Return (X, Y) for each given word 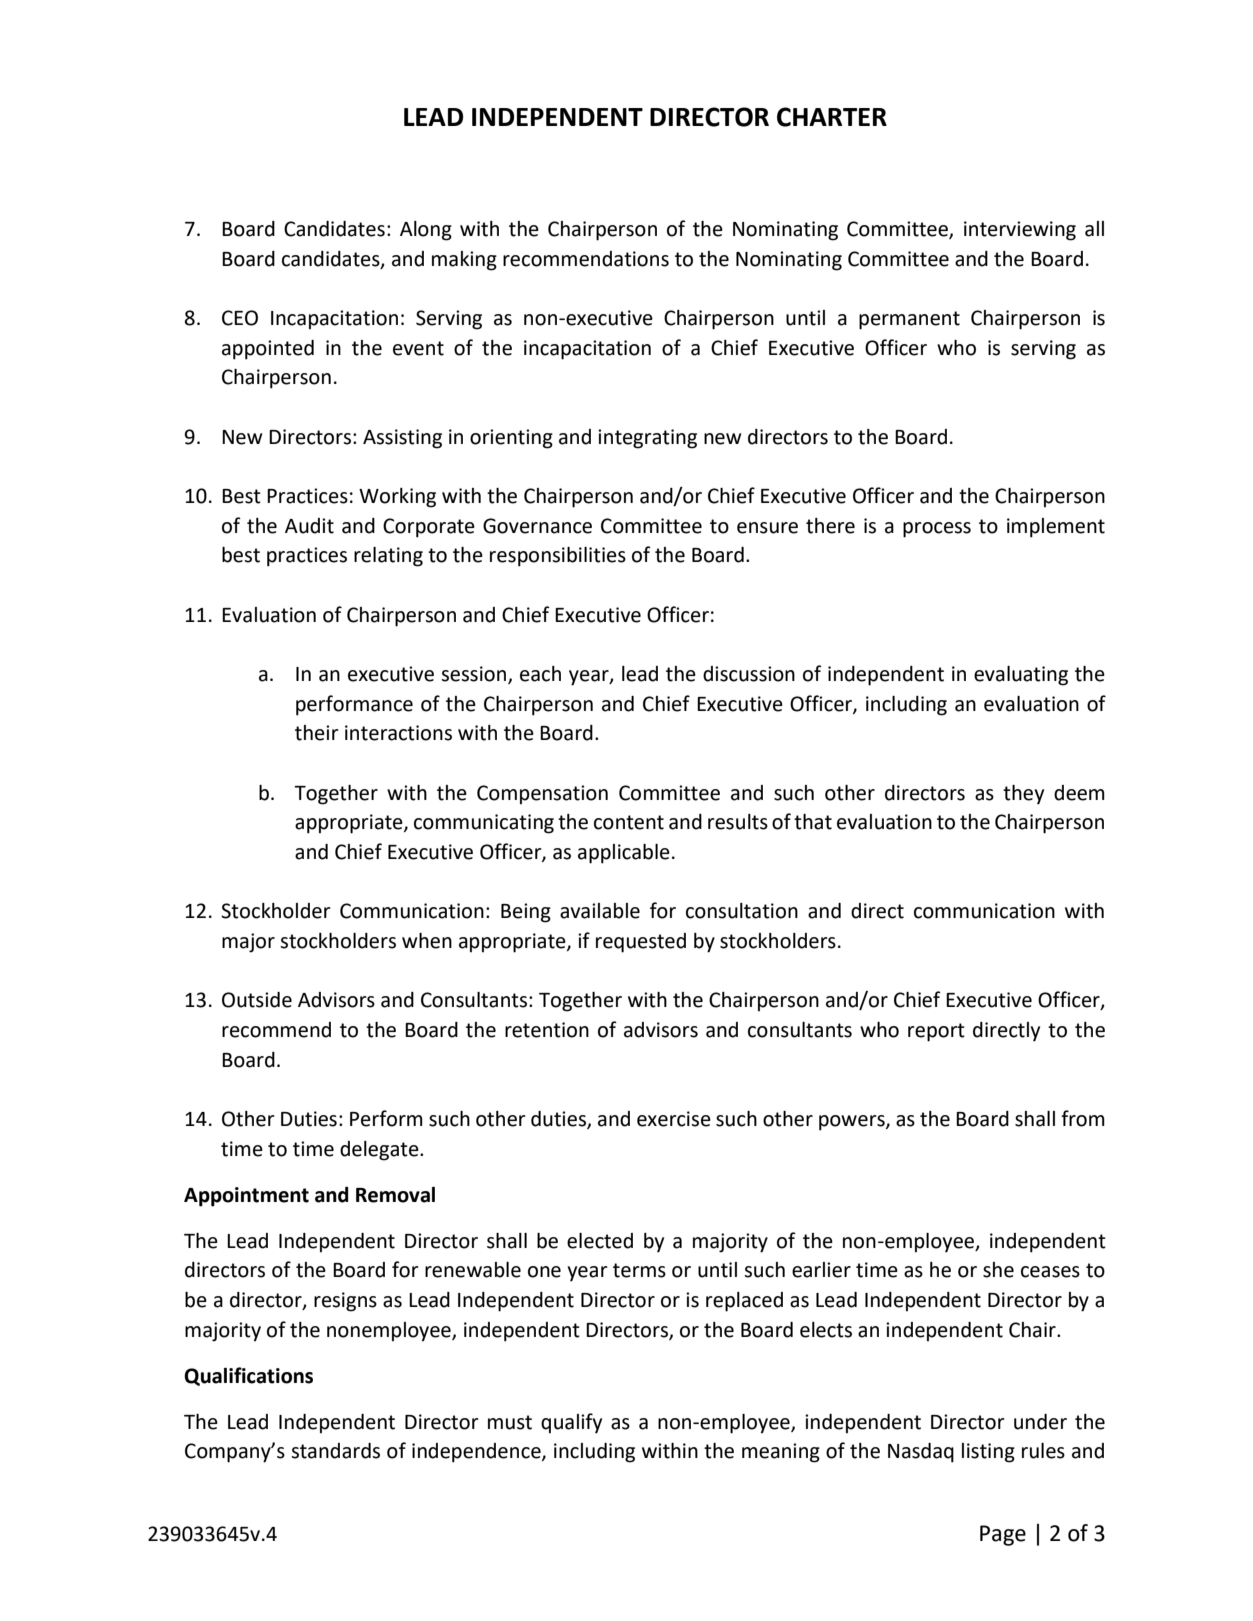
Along (426, 231)
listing (988, 1453)
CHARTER (832, 117)
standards (335, 1451)
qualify (571, 1423)
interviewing (1020, 231)
